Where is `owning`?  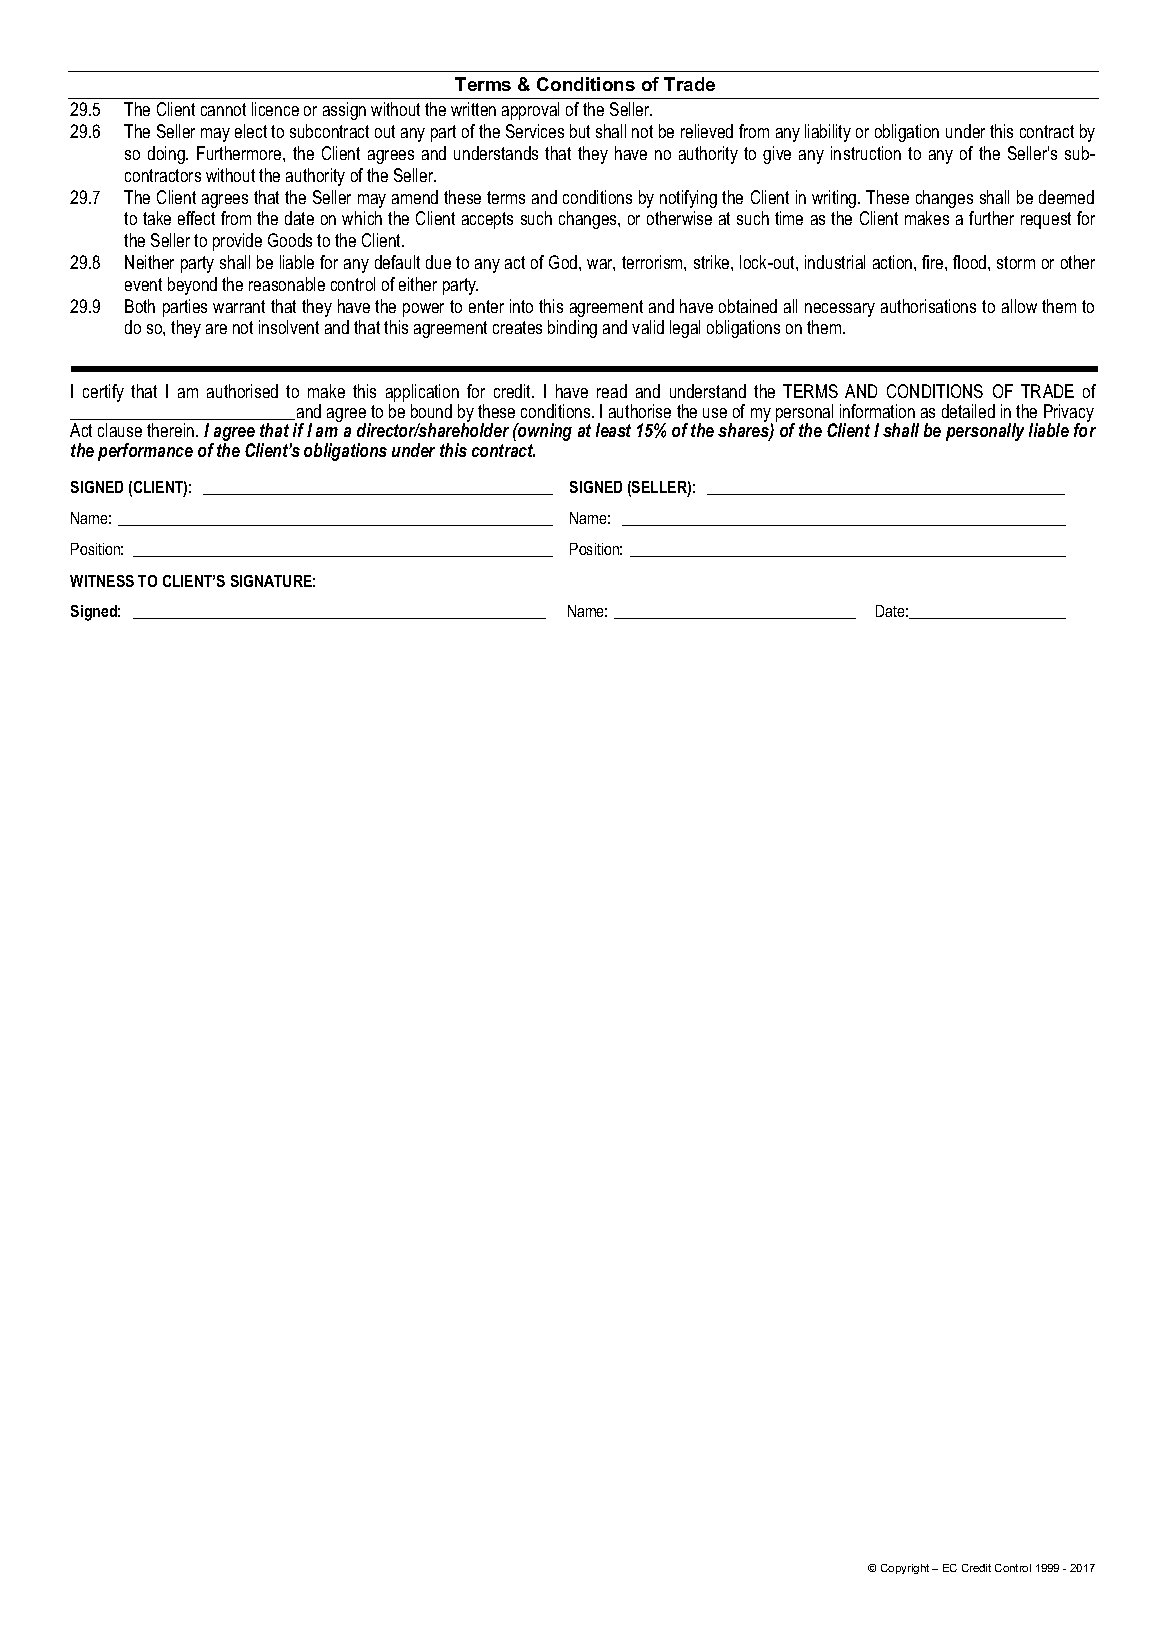
owning is located at coordinates (544, 432).
